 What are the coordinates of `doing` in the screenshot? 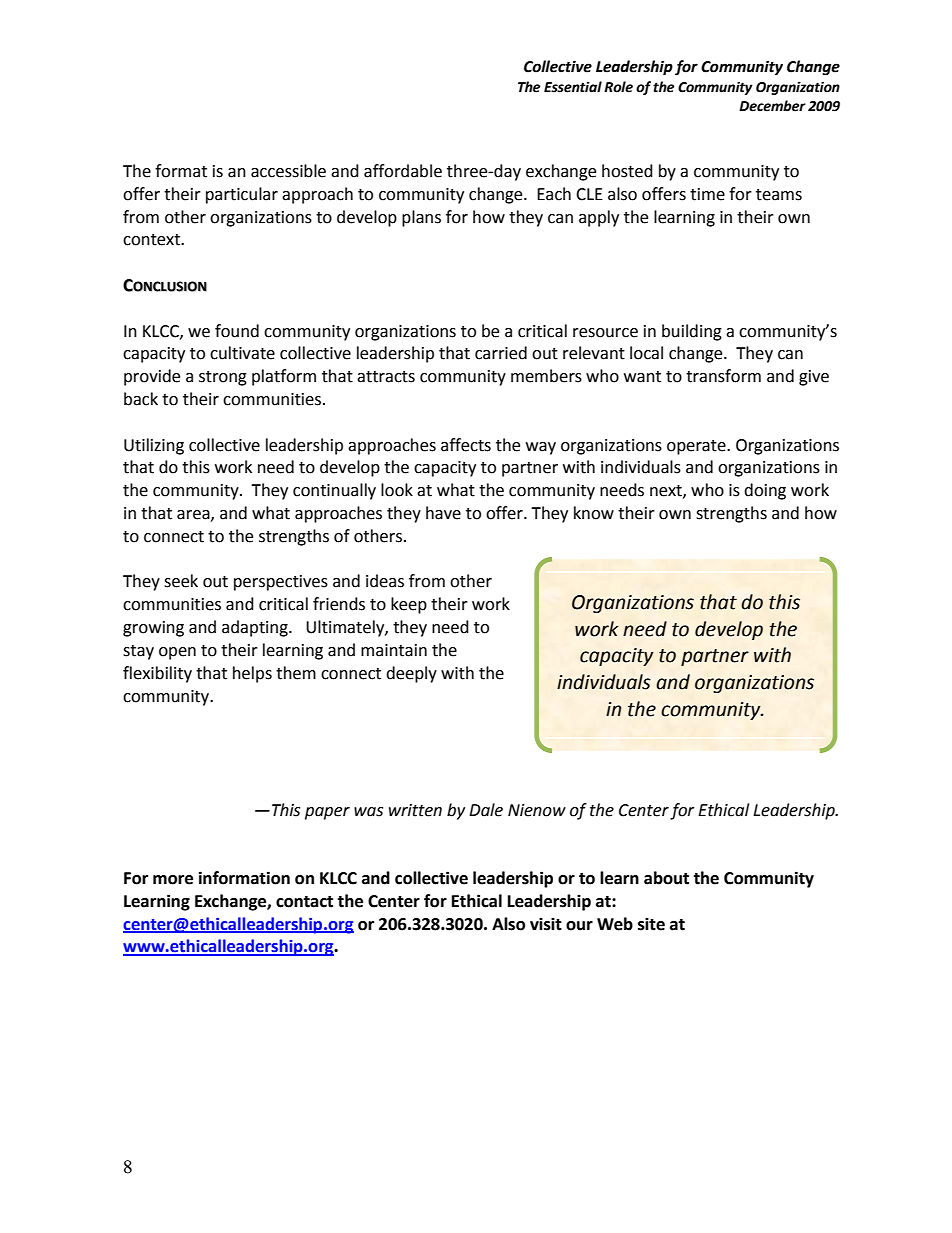 It's located at (765, 491).
